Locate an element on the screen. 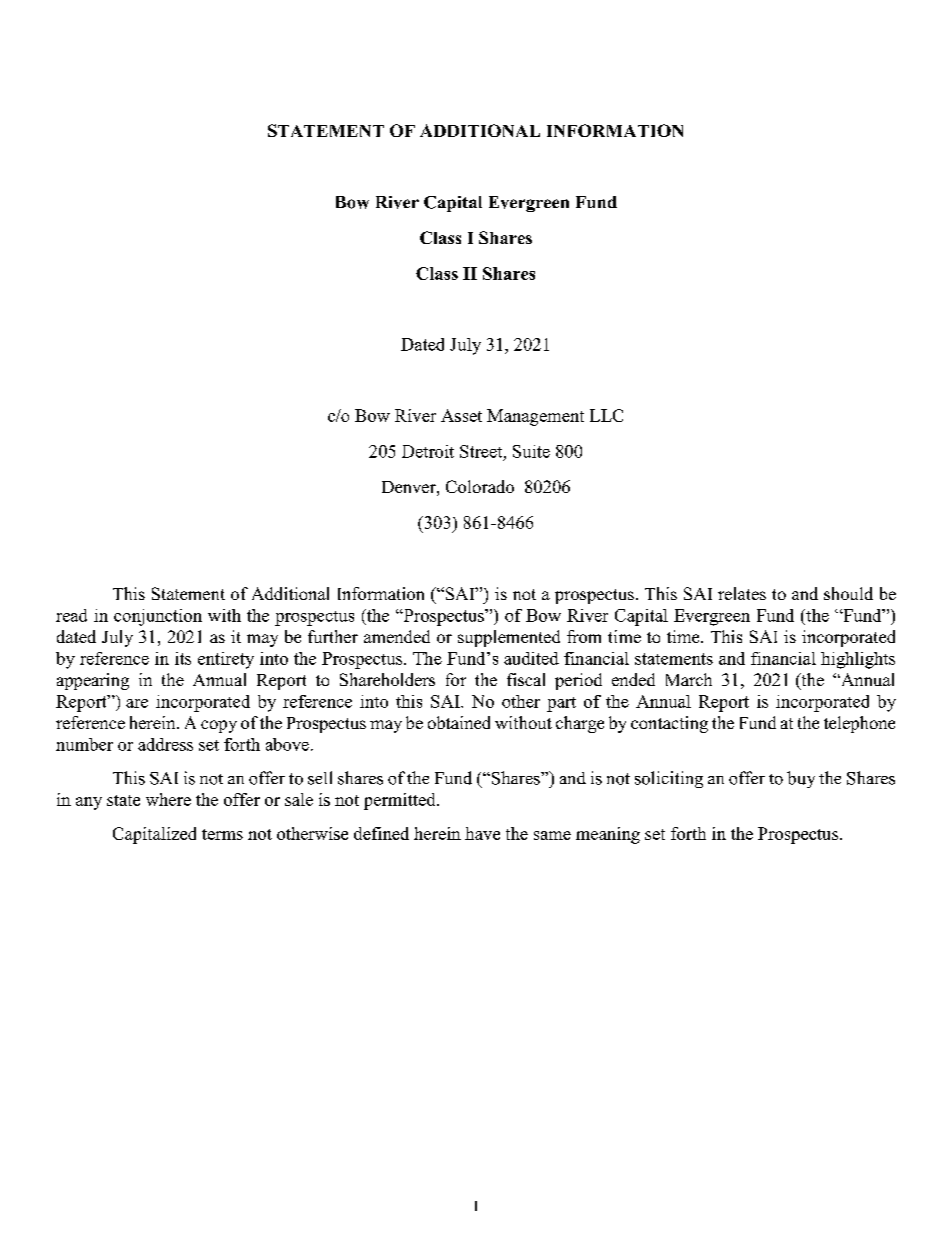  Asset is located at coordinates (461, 415).
